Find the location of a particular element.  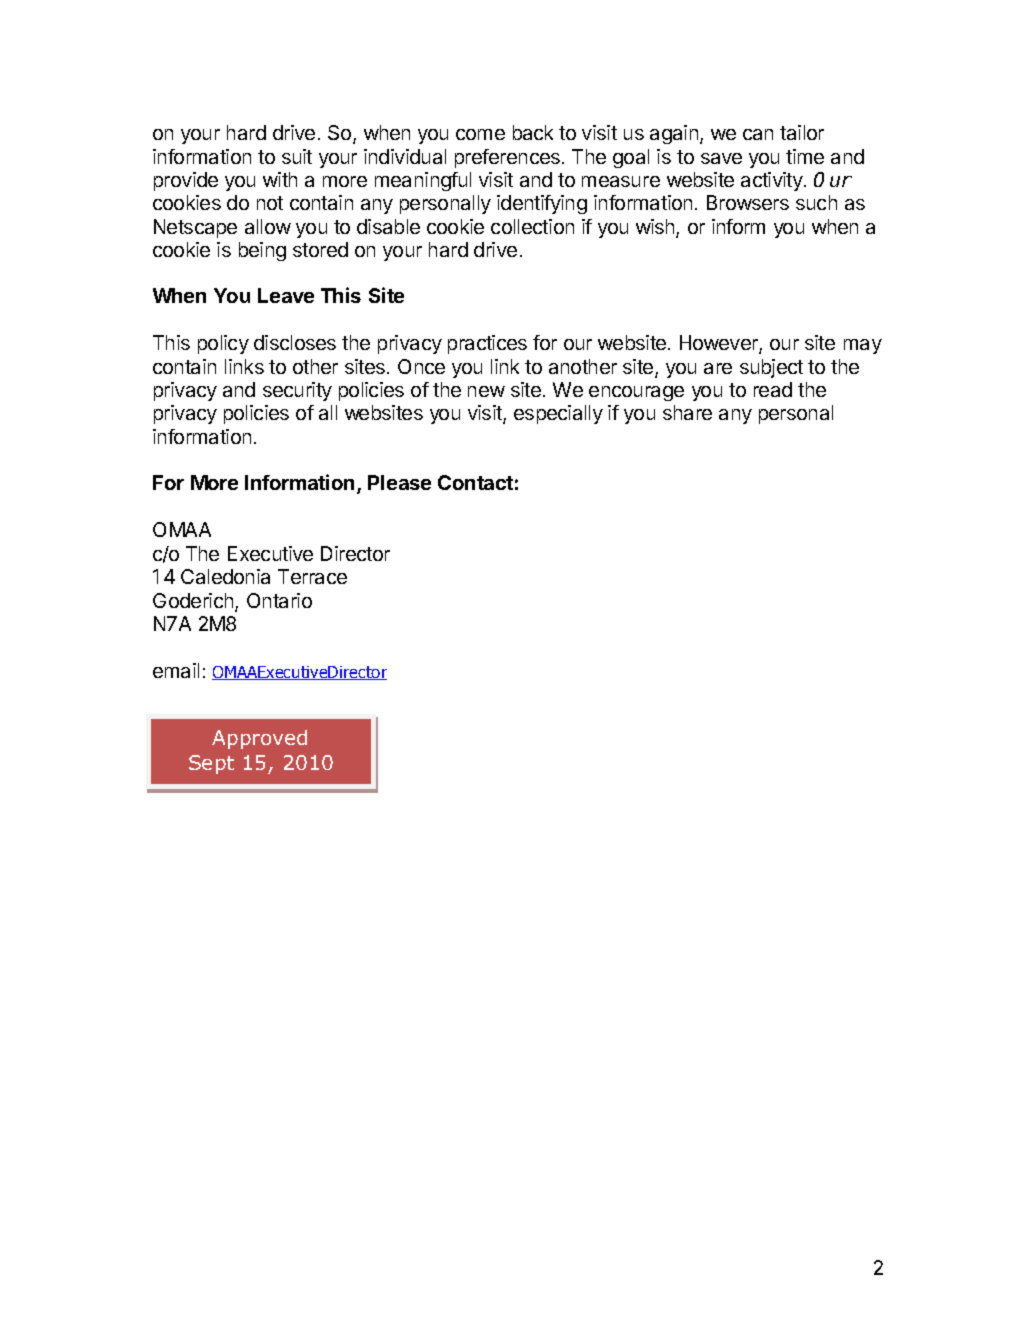

Terrace is located at coordinates (312, 576).
